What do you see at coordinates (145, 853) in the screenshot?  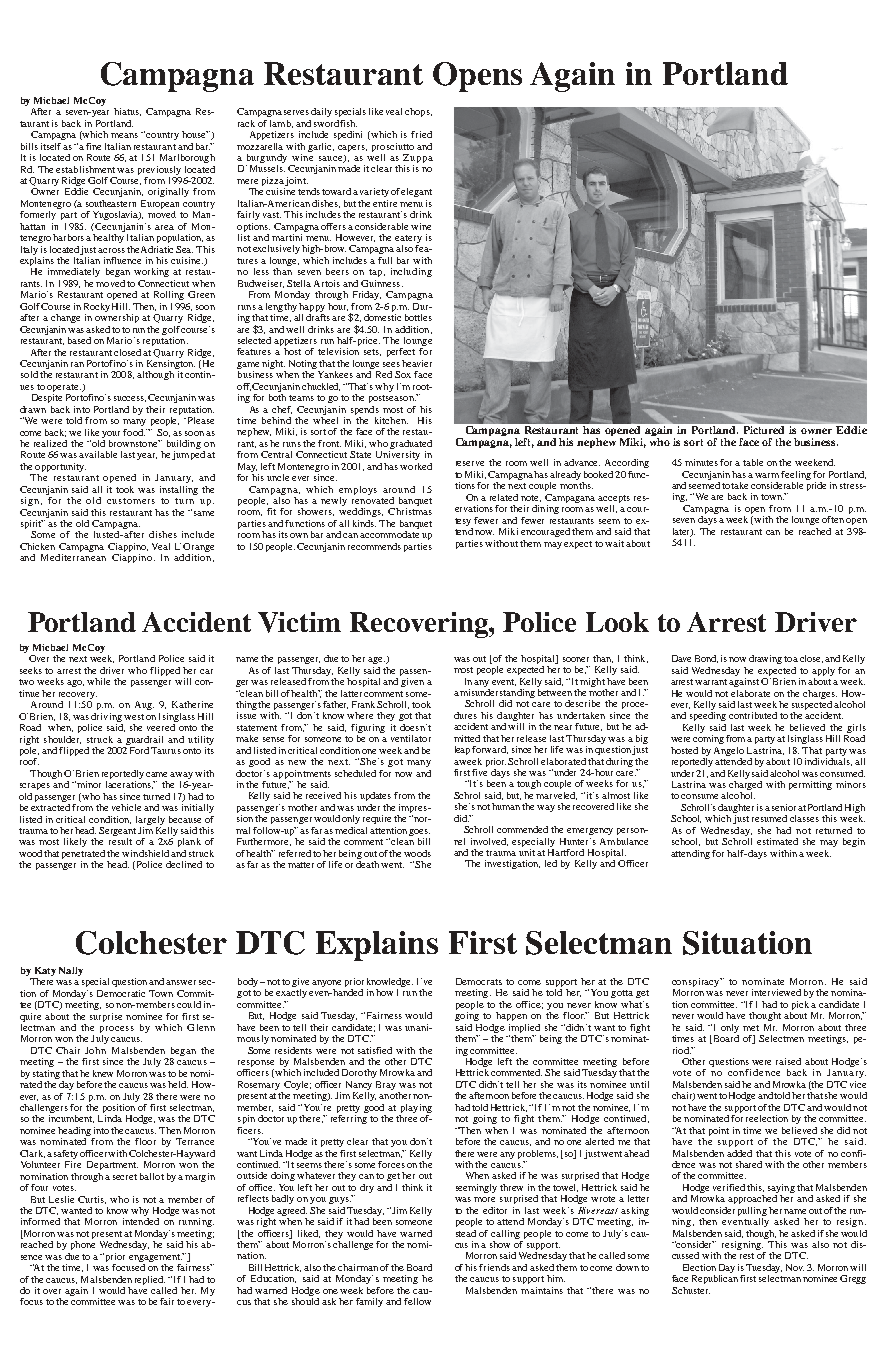 I see `windshield` at bounding box center [145, 853].
